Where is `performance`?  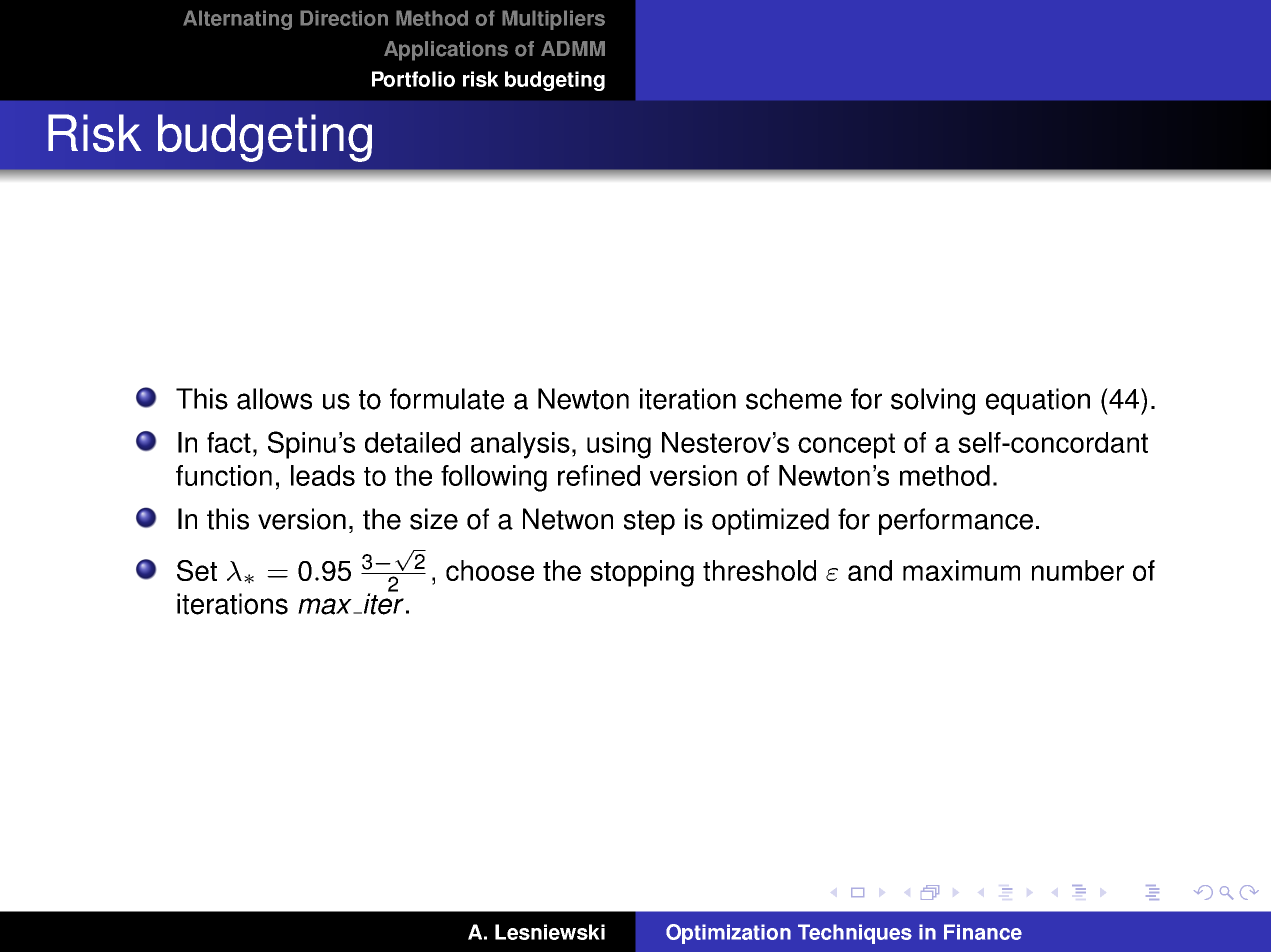
performance is located at coordinates (956, 521).
